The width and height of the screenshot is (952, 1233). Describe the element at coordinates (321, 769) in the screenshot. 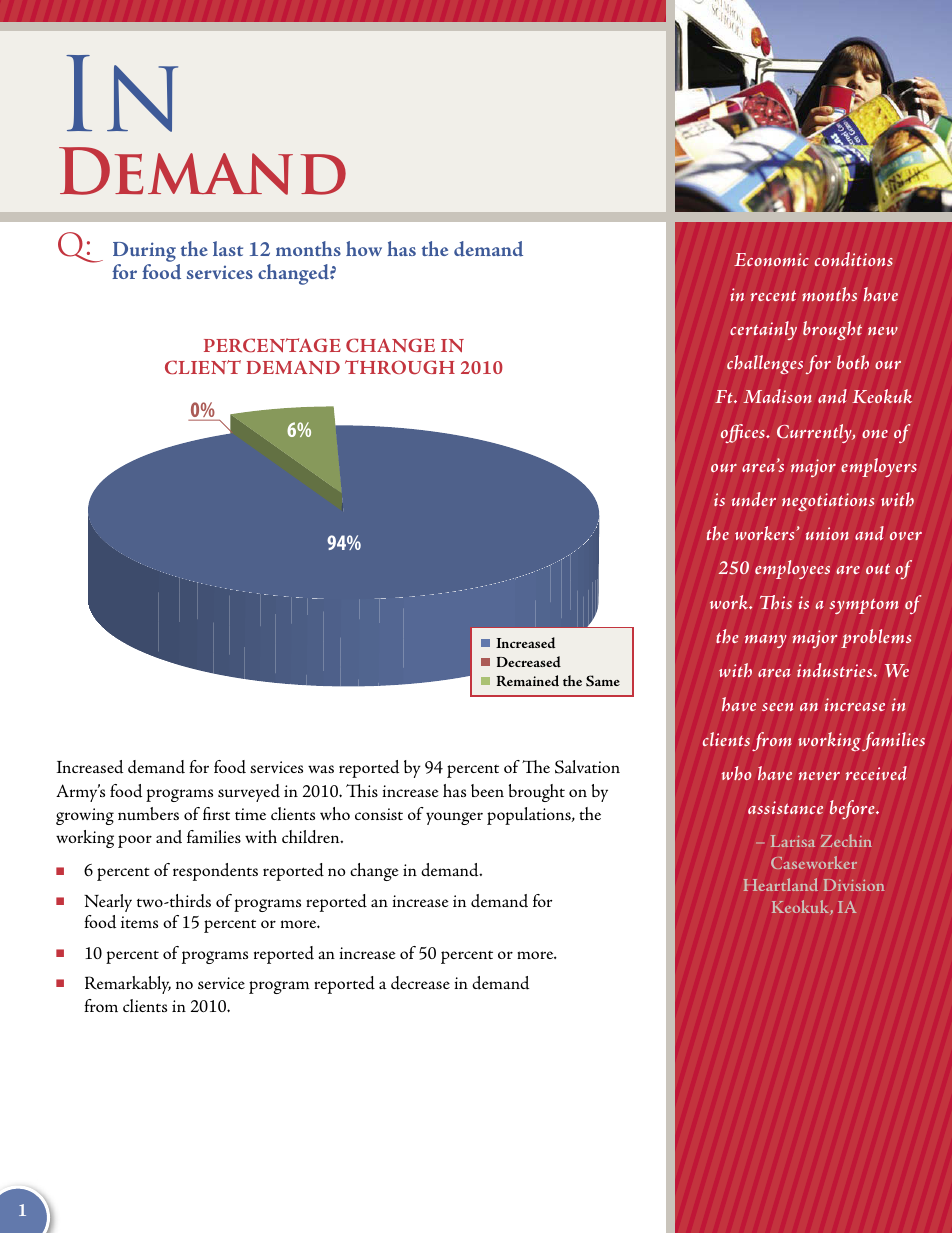

I see `was` at that location.
